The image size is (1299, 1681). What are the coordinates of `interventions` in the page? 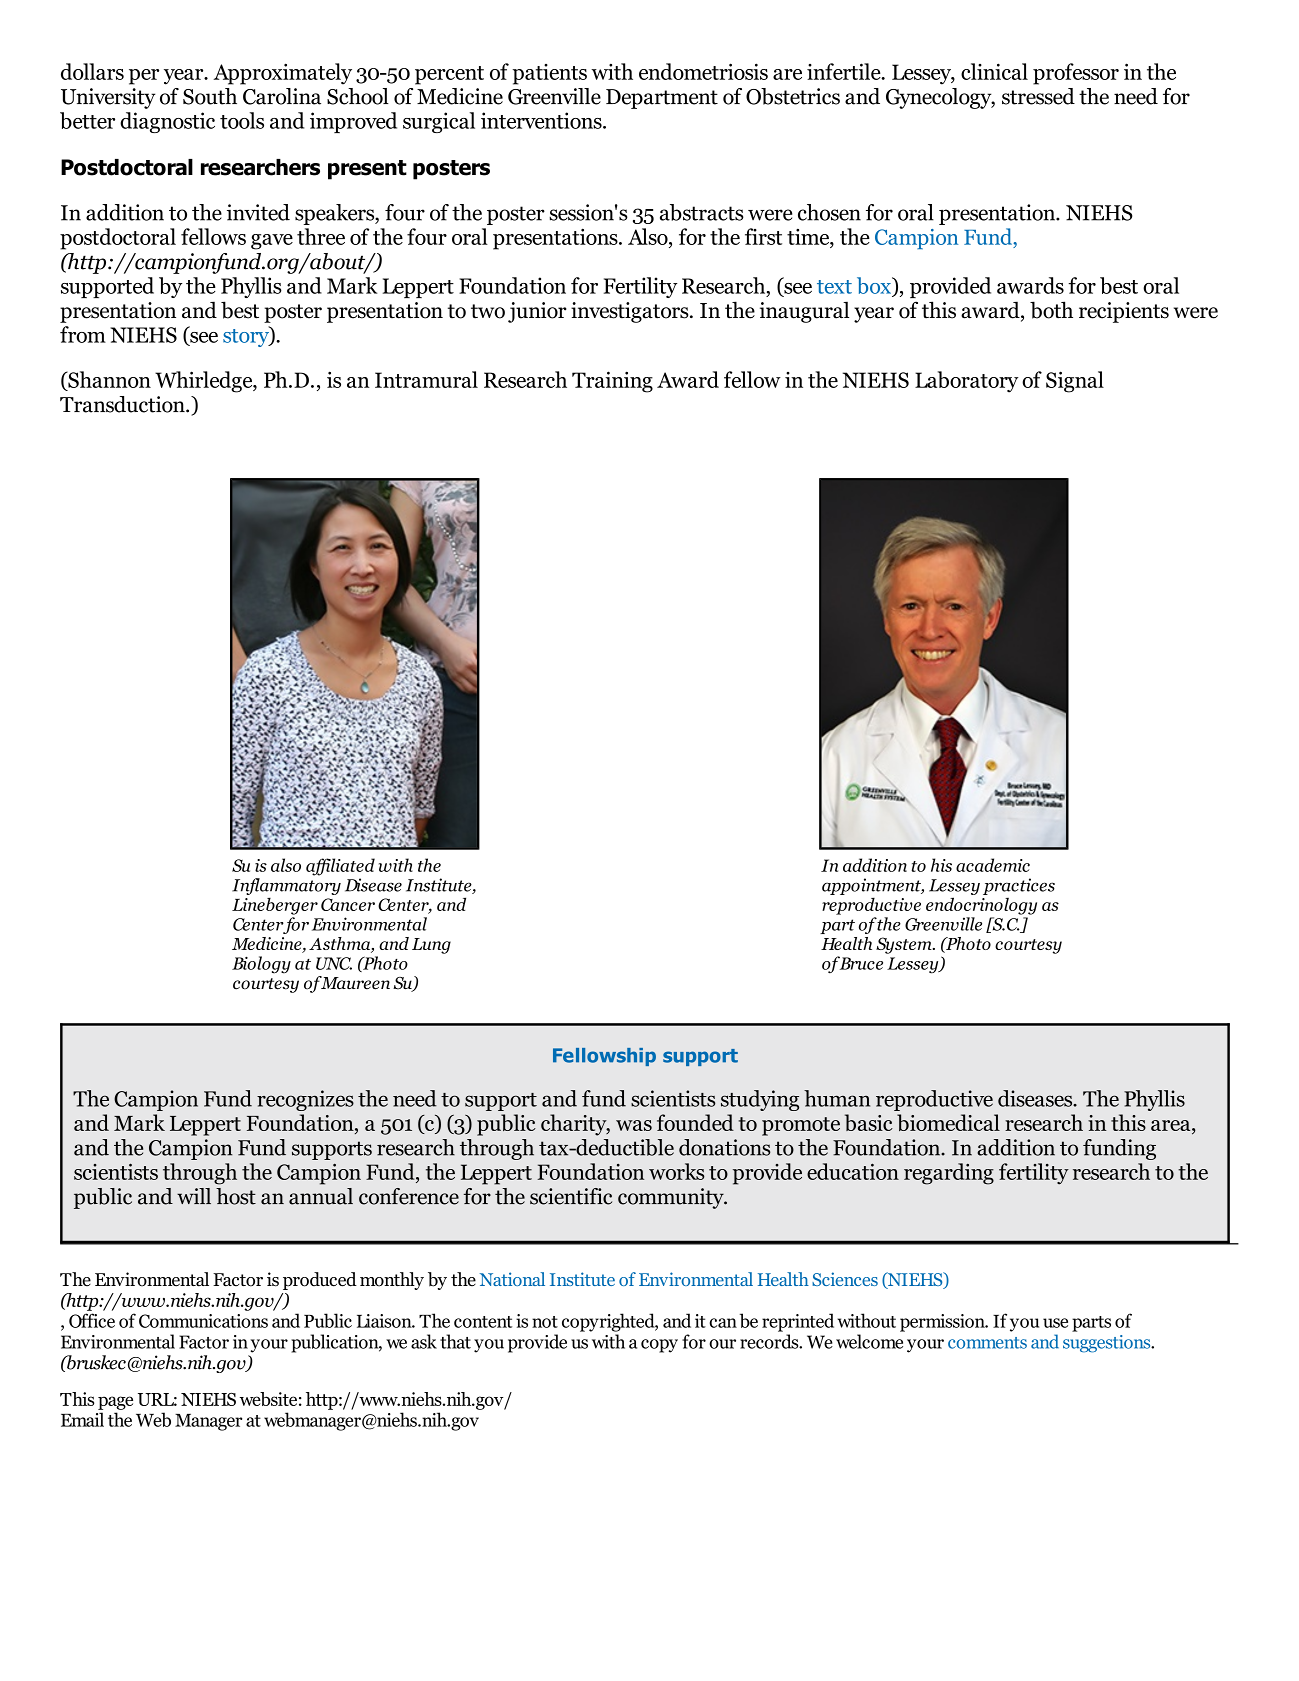 It's located at (542, 120).
